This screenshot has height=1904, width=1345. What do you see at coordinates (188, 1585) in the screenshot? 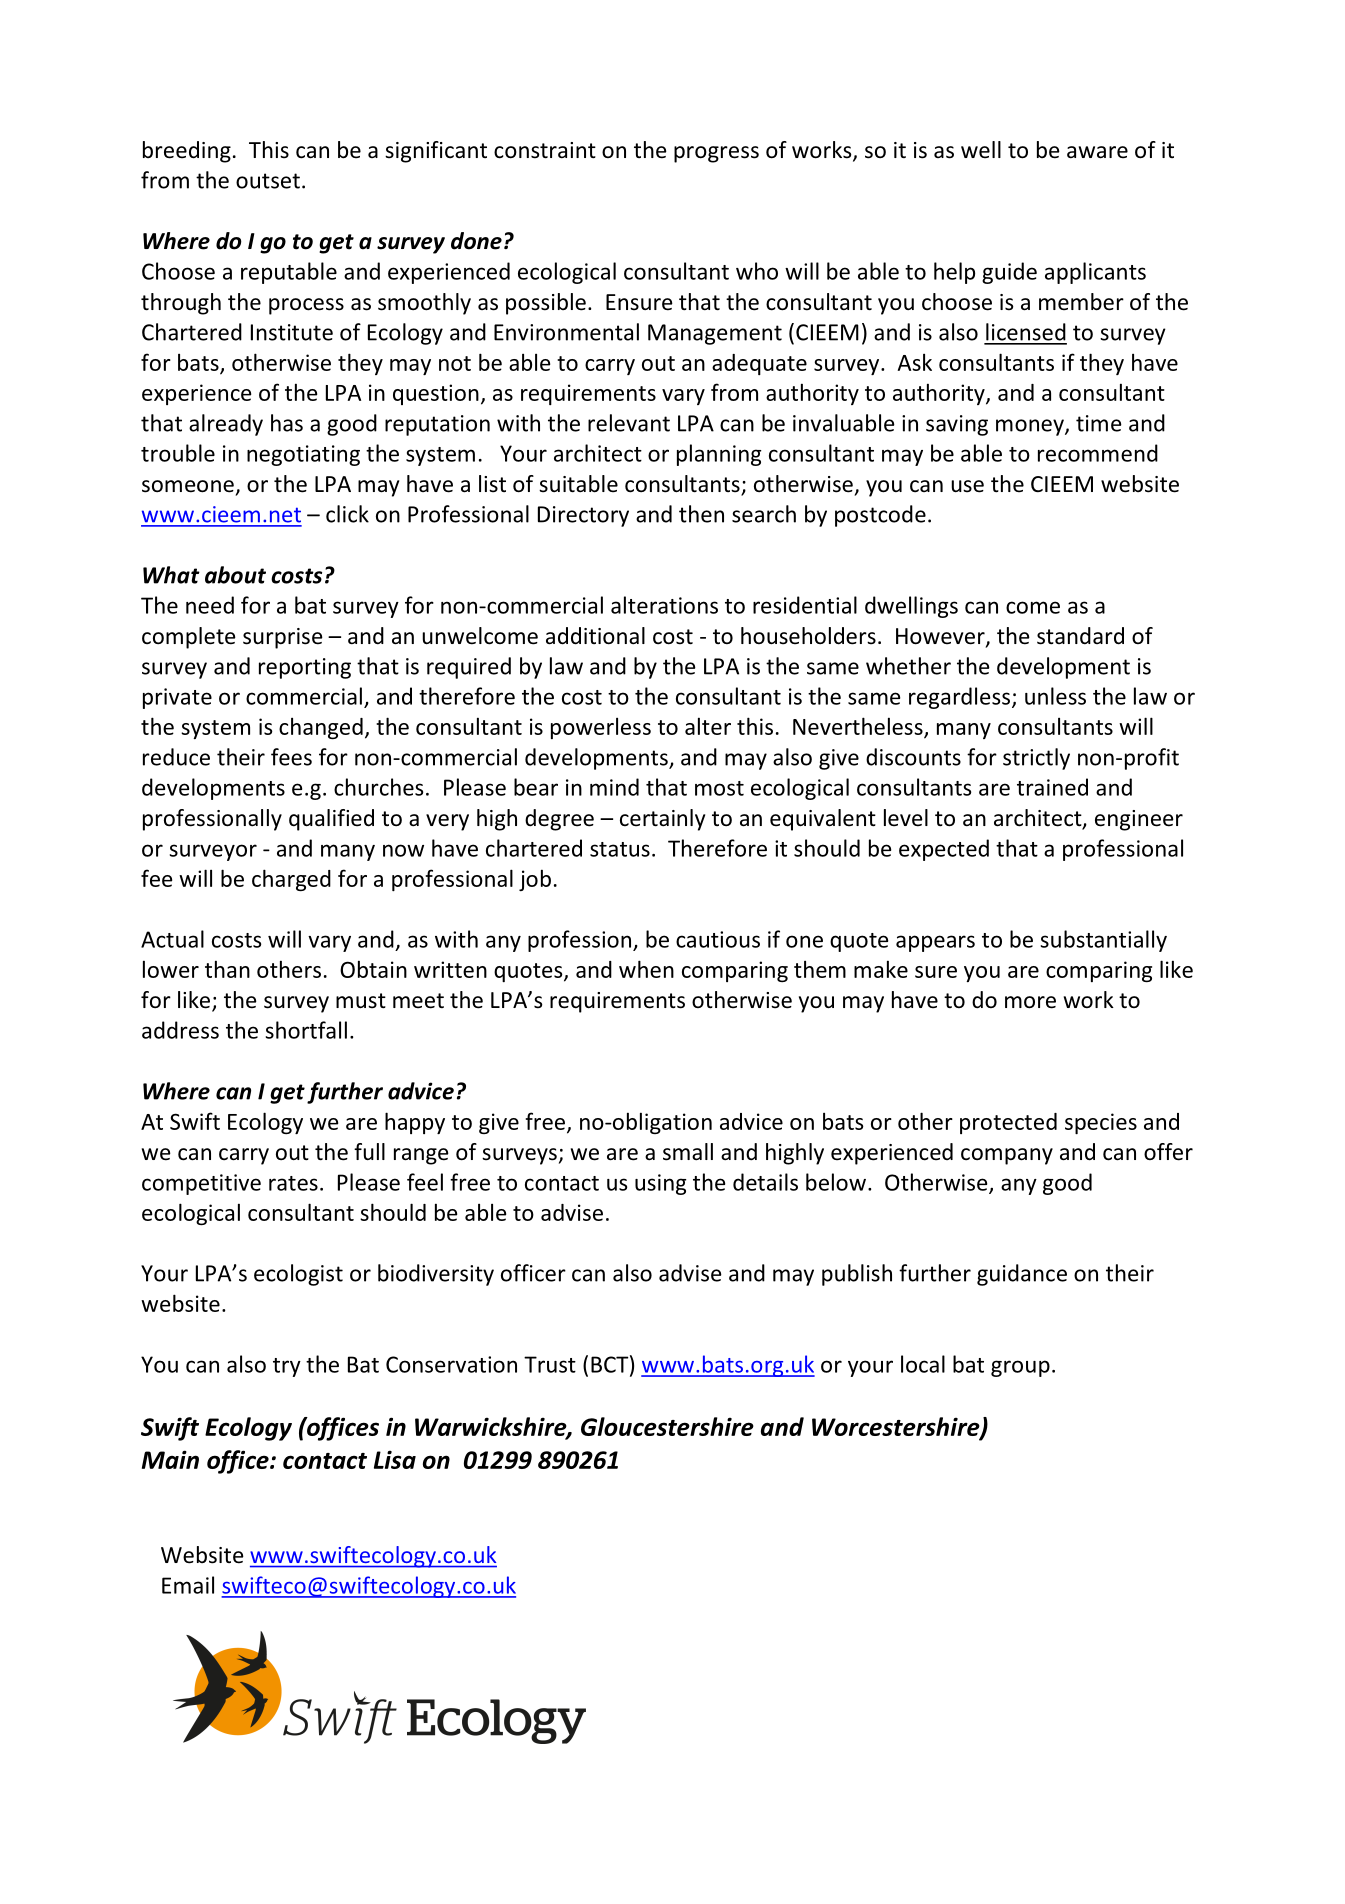
I see `Email` at bounding box center [188, 1585].
